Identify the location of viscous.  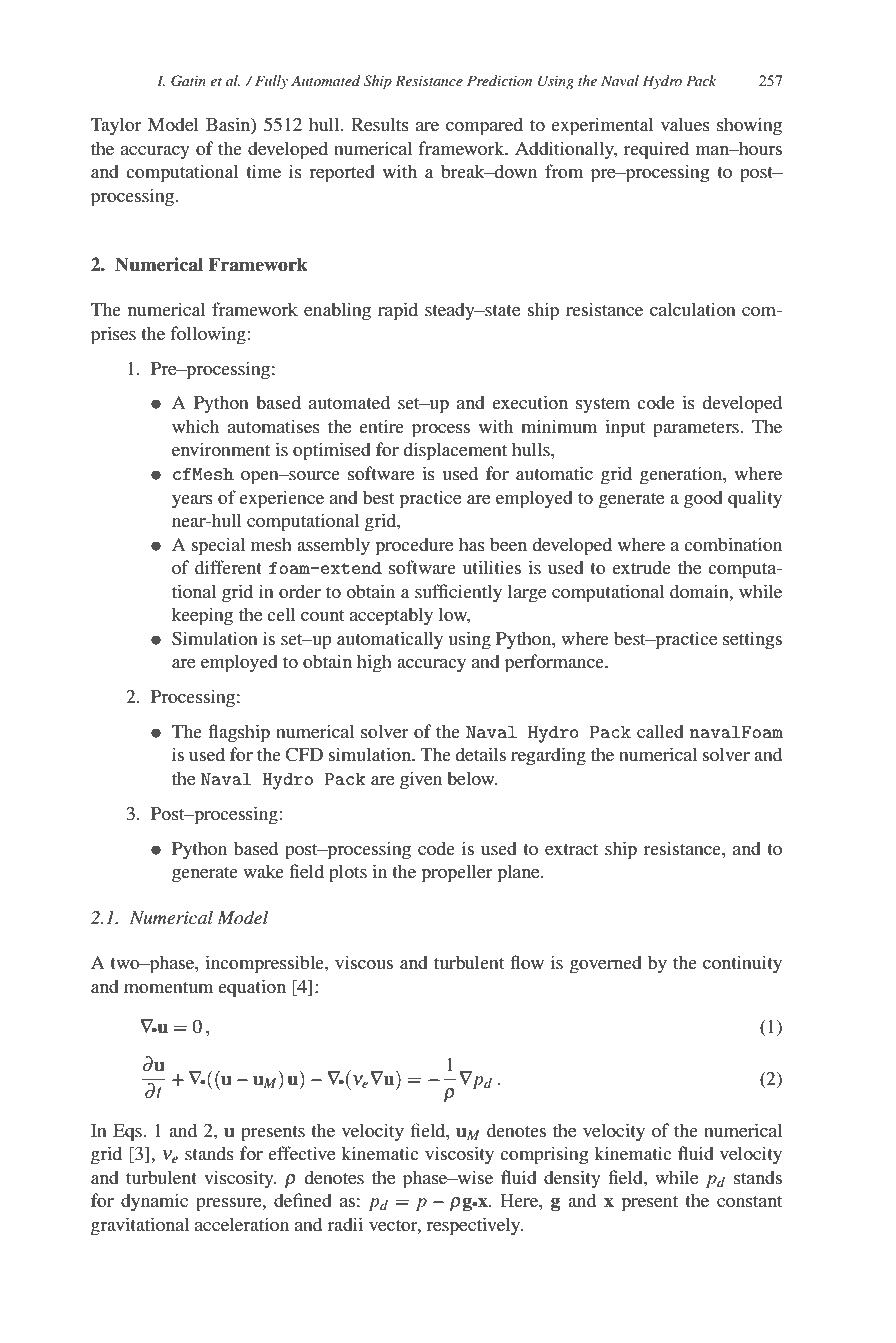
(364, 962).
